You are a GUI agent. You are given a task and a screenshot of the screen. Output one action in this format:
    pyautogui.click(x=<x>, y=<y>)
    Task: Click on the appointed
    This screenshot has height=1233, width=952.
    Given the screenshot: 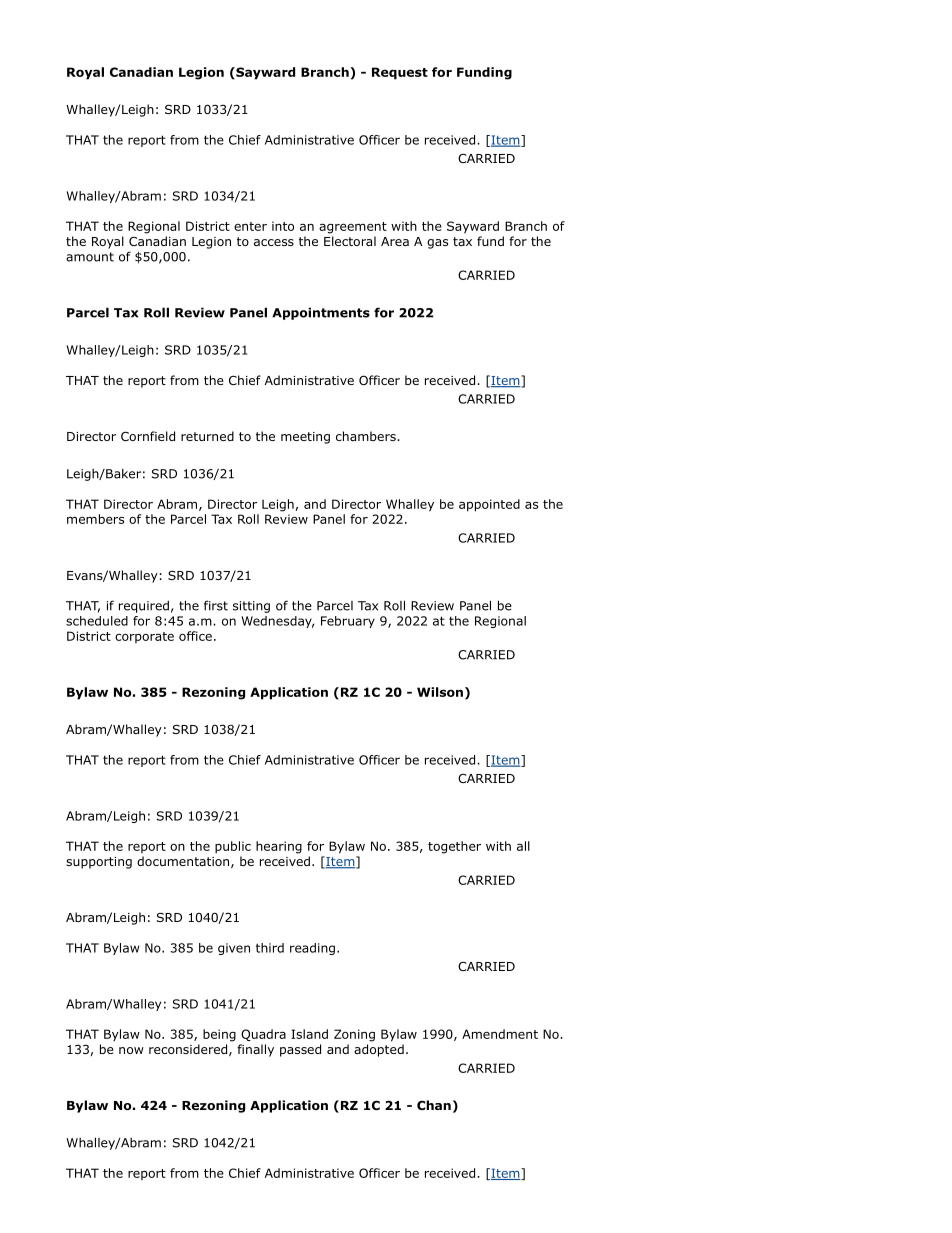 What is the action you would take?
    pyautogui.click(x=489, y=505)
